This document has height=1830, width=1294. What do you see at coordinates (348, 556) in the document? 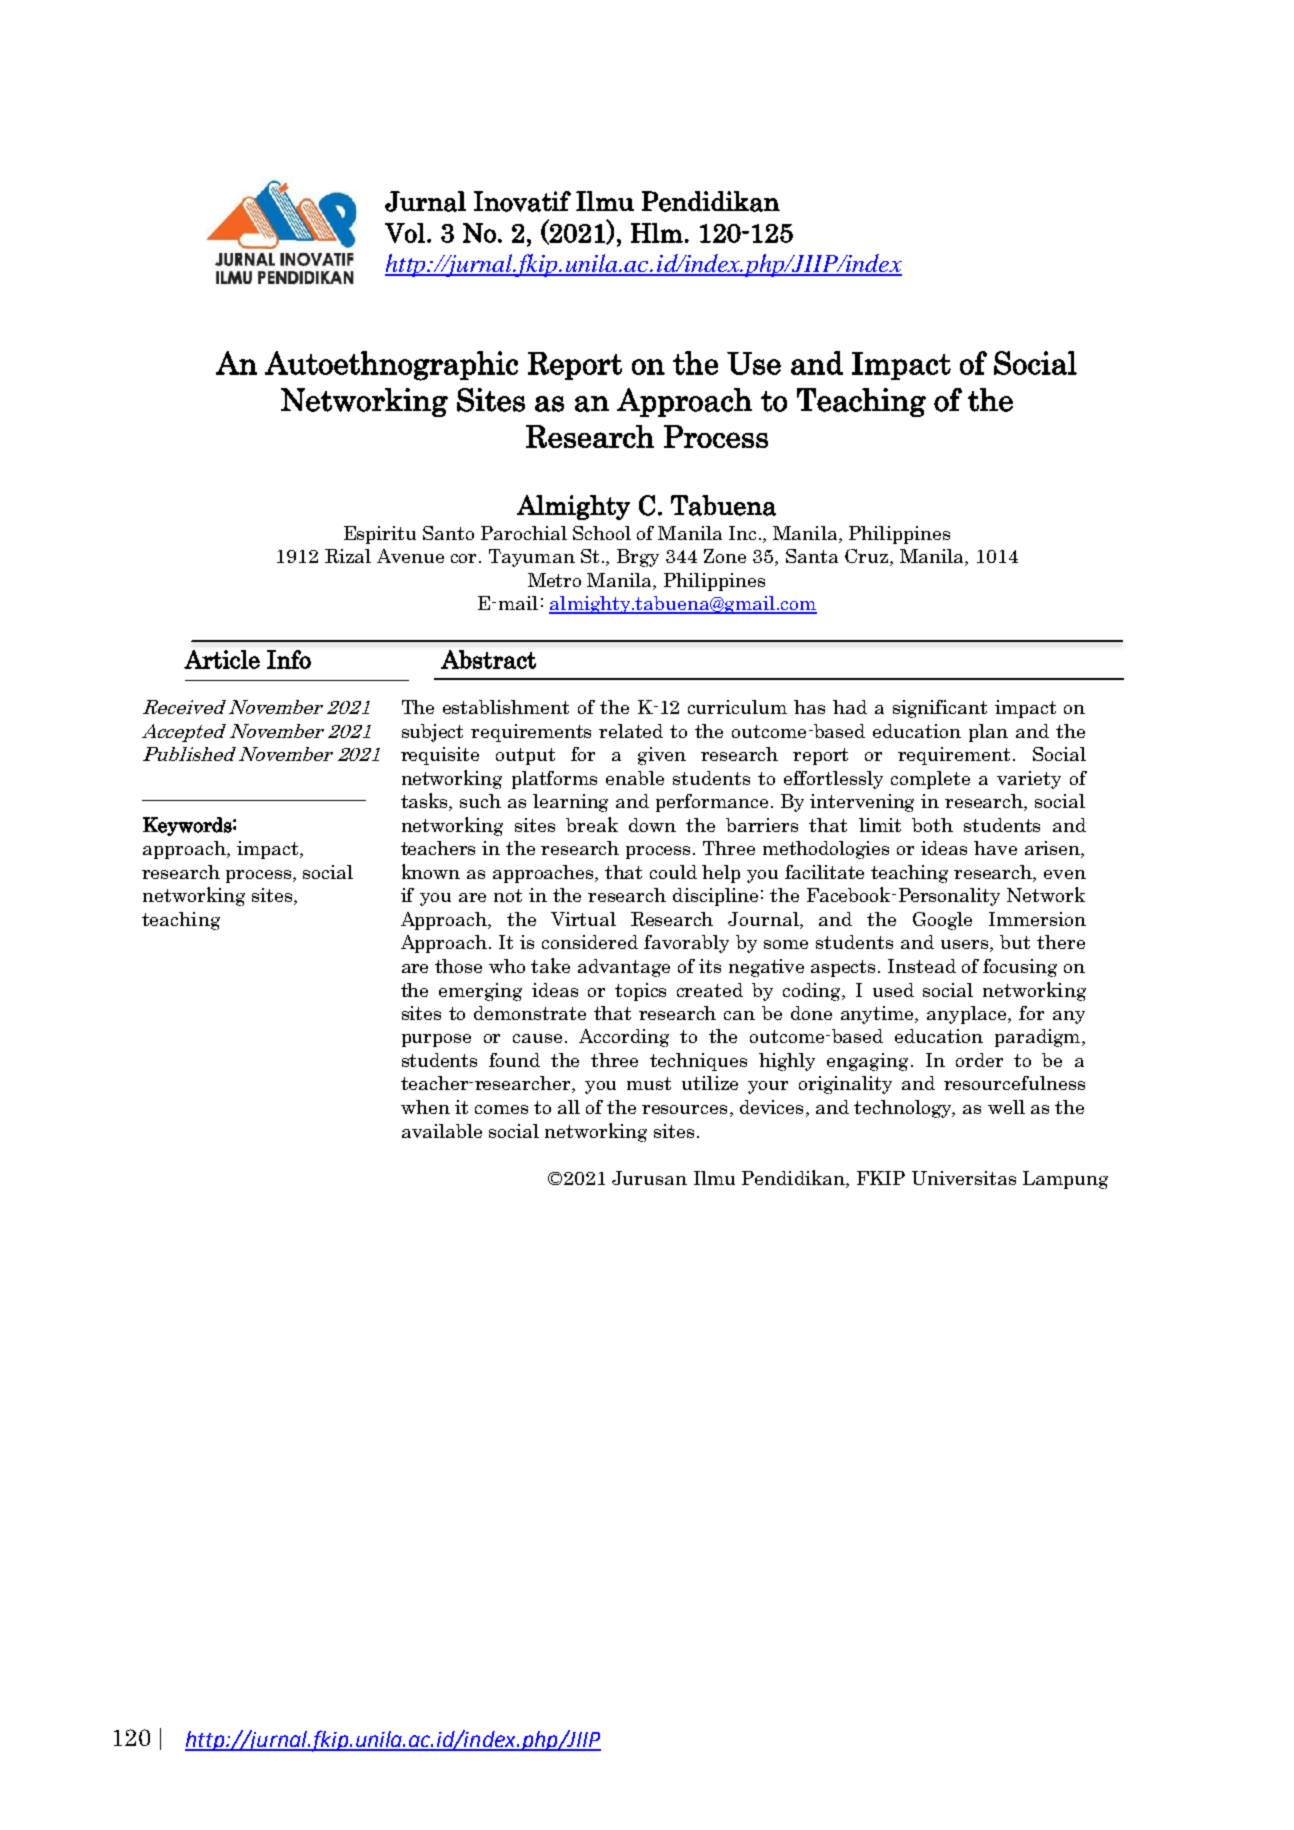
I see `Rizal` at bounding box center [348, 556].
